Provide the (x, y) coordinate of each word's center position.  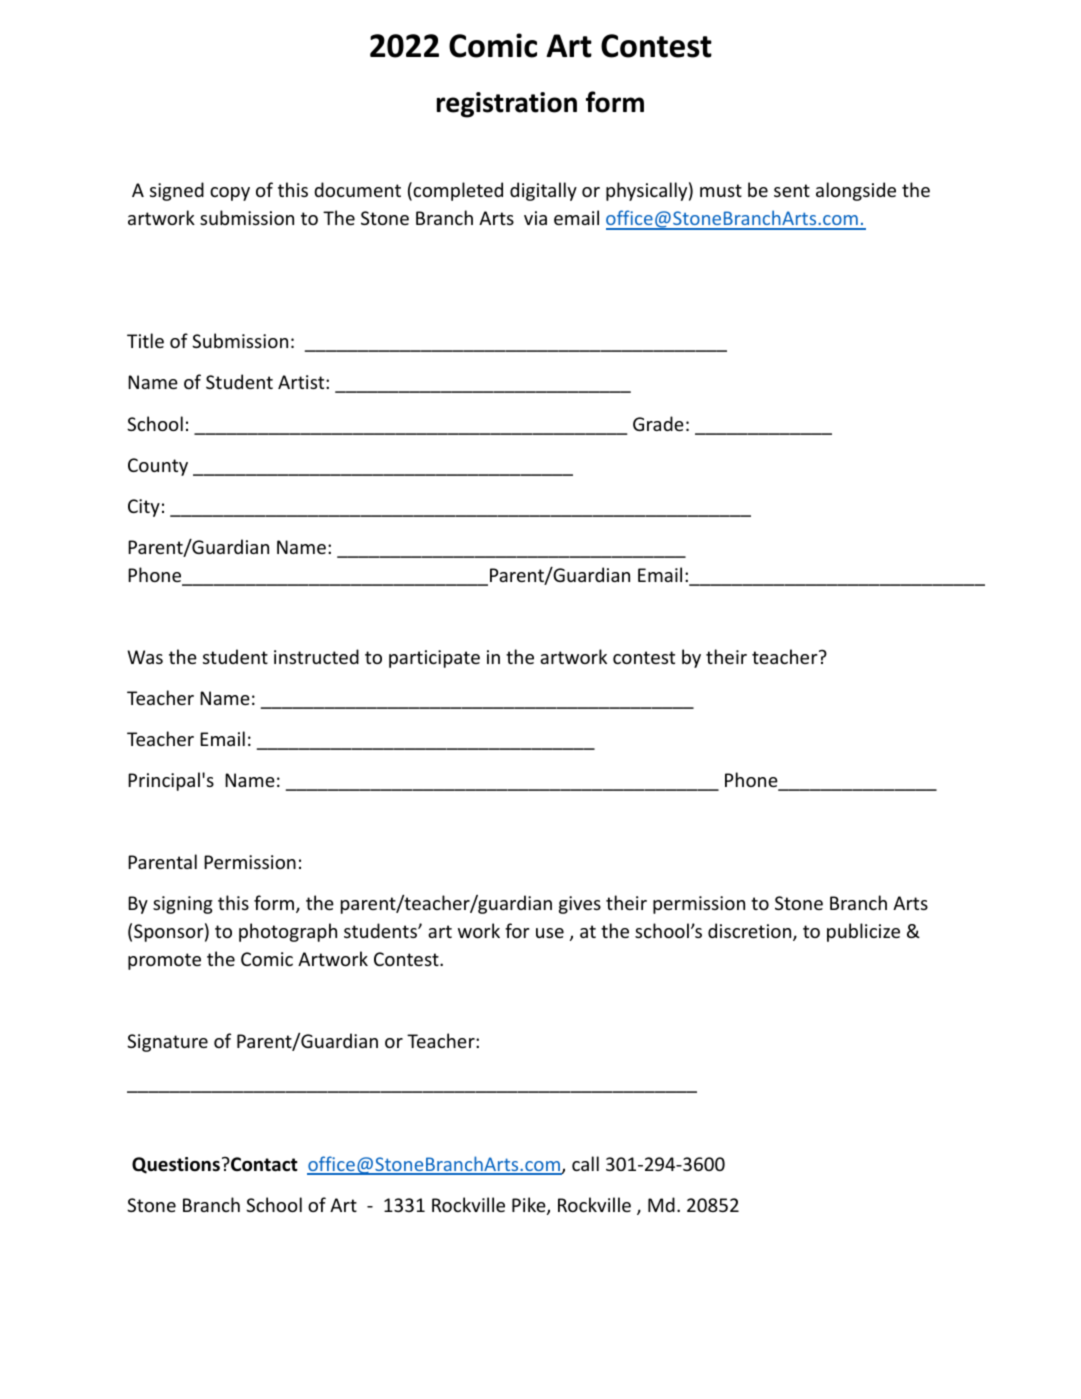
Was (145, 657)
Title (145, 340)
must (721, 190)
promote (164, 961)
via (535, 218)
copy (230, 194)
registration (507, 105)
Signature (167, 1043)
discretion (749, 930)
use (550, 933)
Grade (658, 423)
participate (434, 659)
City (144, 508)
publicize (863, 932)
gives (580, 905)
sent (792, 190)
